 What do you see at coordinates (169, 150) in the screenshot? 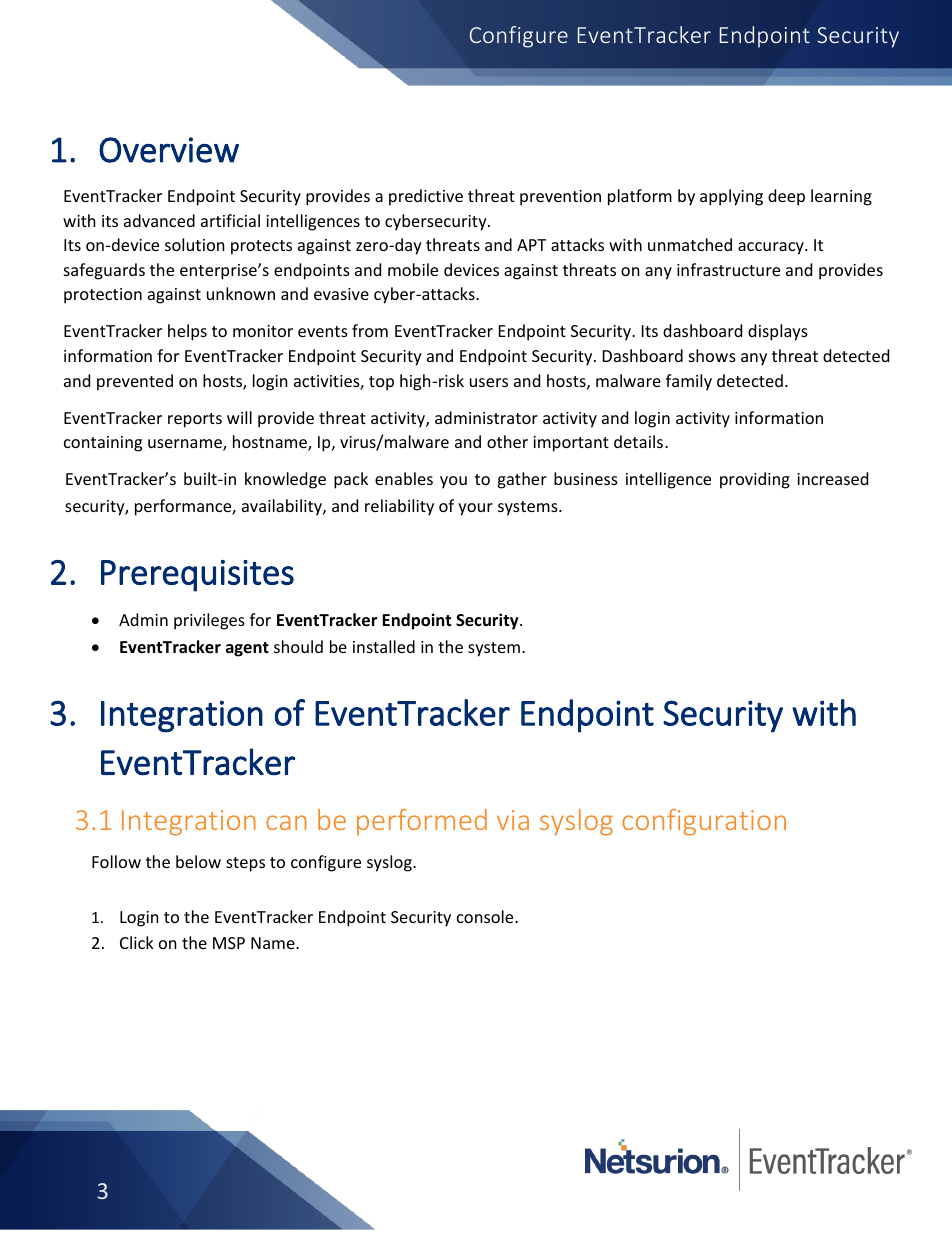
I see `Overview` at bounding box center [169, 150].
